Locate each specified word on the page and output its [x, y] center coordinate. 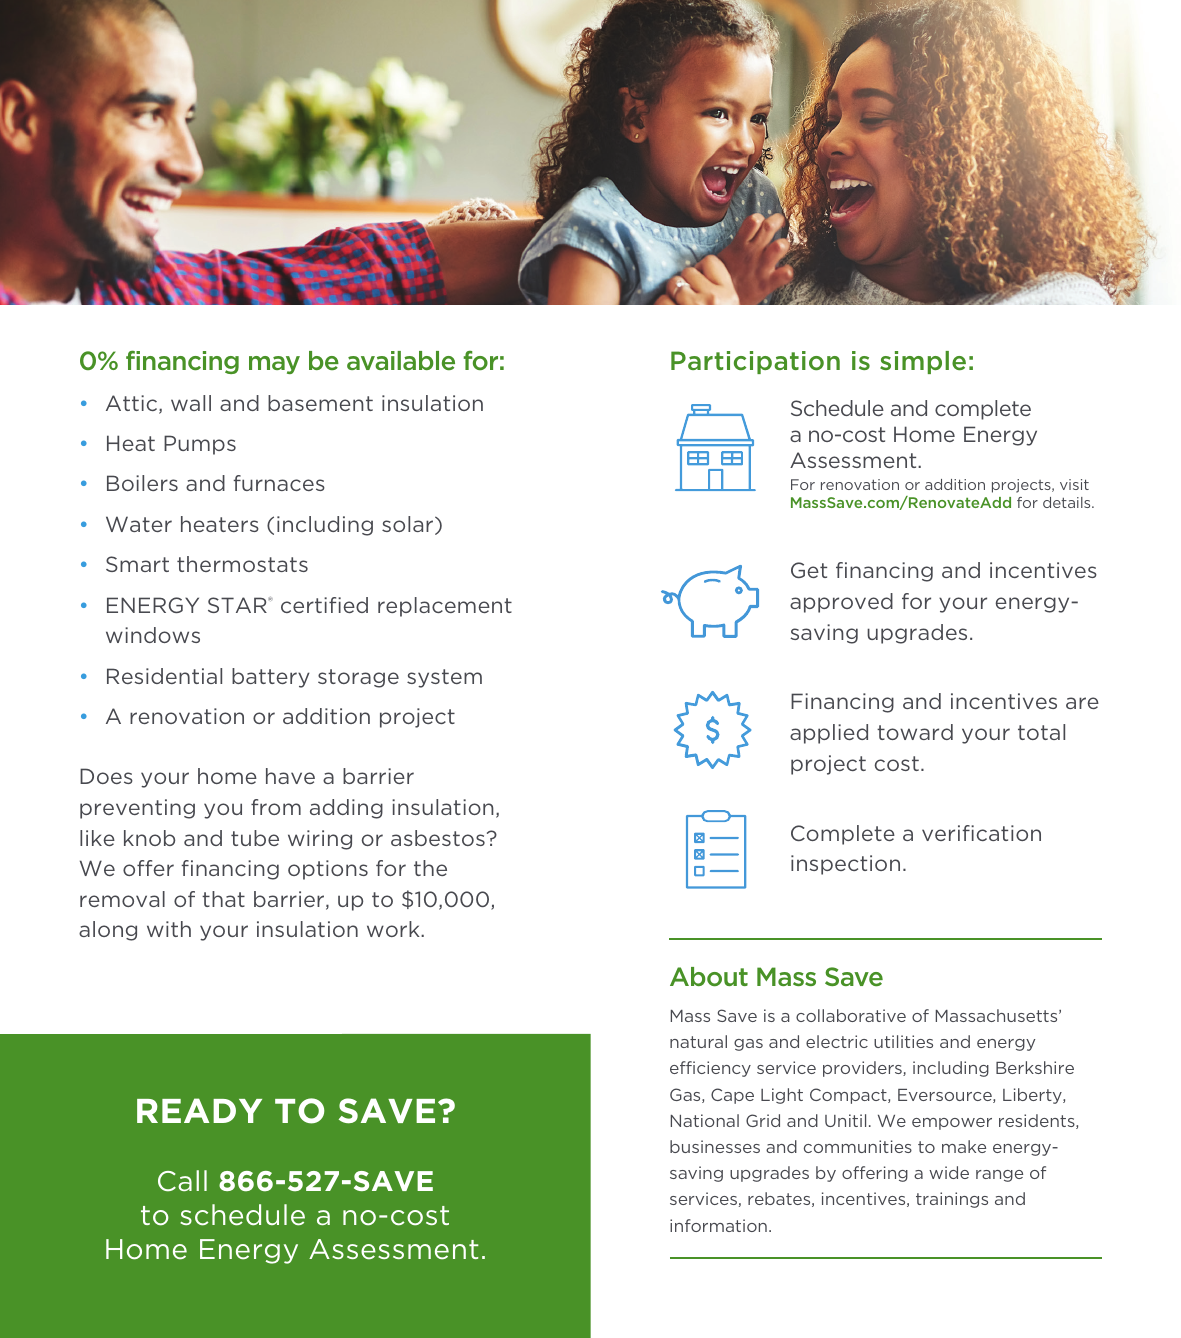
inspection [845, 865]
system [444, 678]
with [169, 929]
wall [191, 403]
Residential [164, 676]
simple [923, 362]
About [709, 977]
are [1082, 703]
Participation [755, 362]
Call [182, 1181]
